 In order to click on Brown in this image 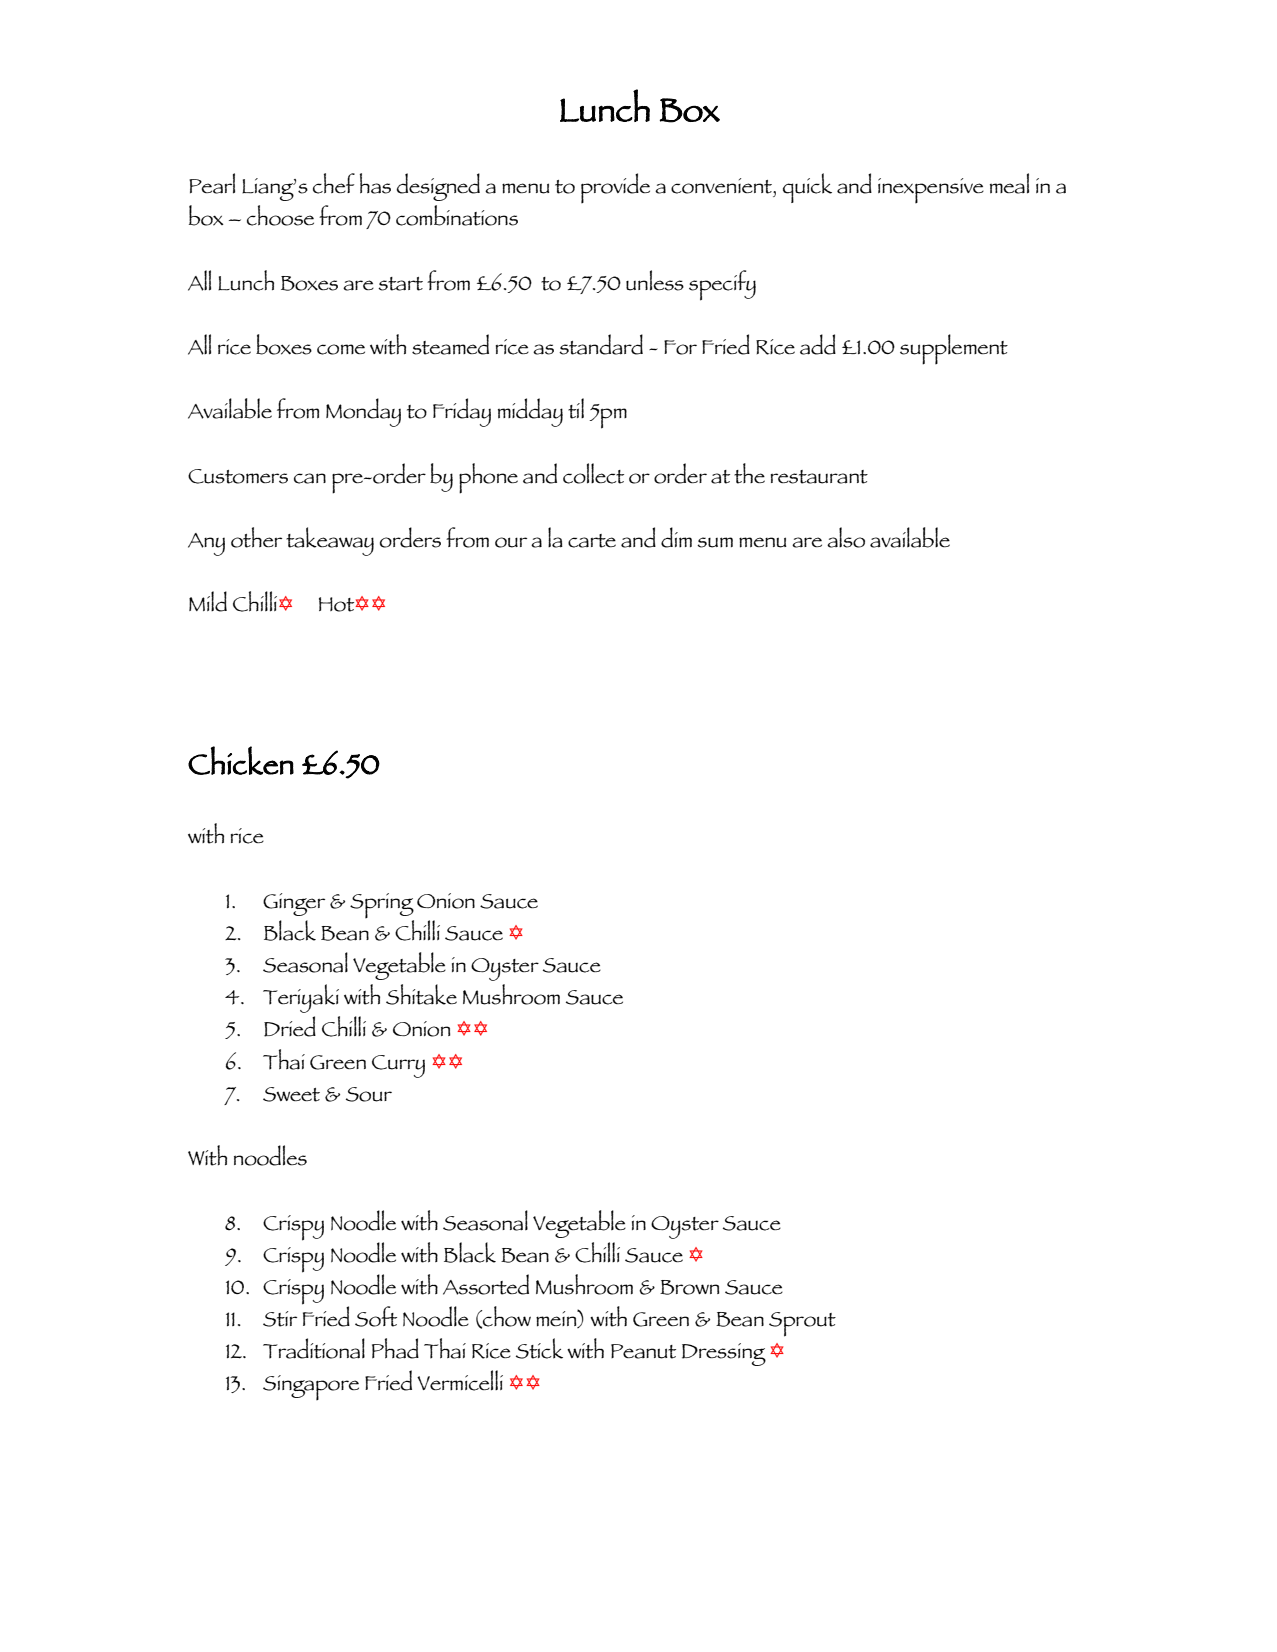, I will do `click(689, 1287)`.
